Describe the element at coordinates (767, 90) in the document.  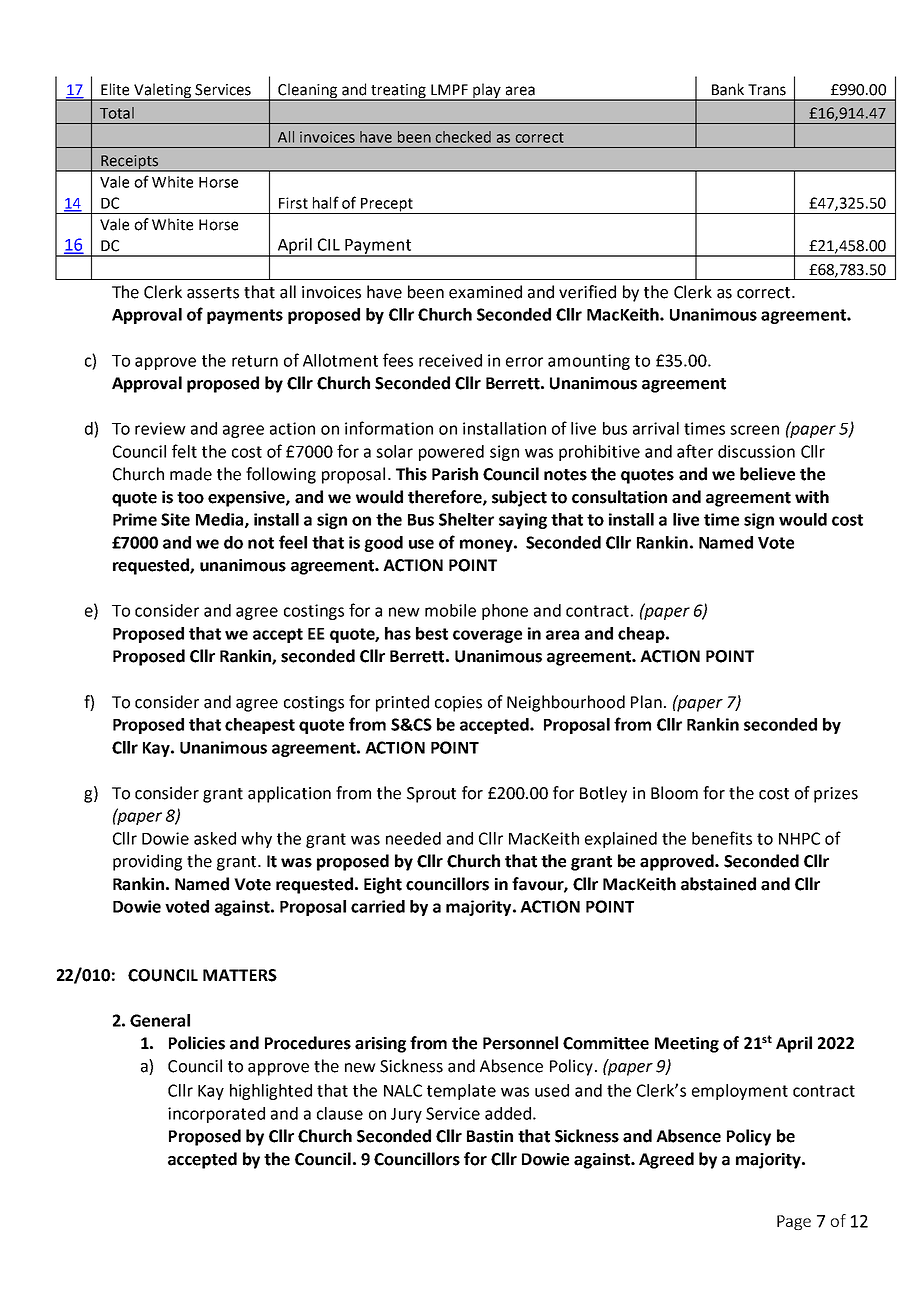
I see `Trans` at that location.
